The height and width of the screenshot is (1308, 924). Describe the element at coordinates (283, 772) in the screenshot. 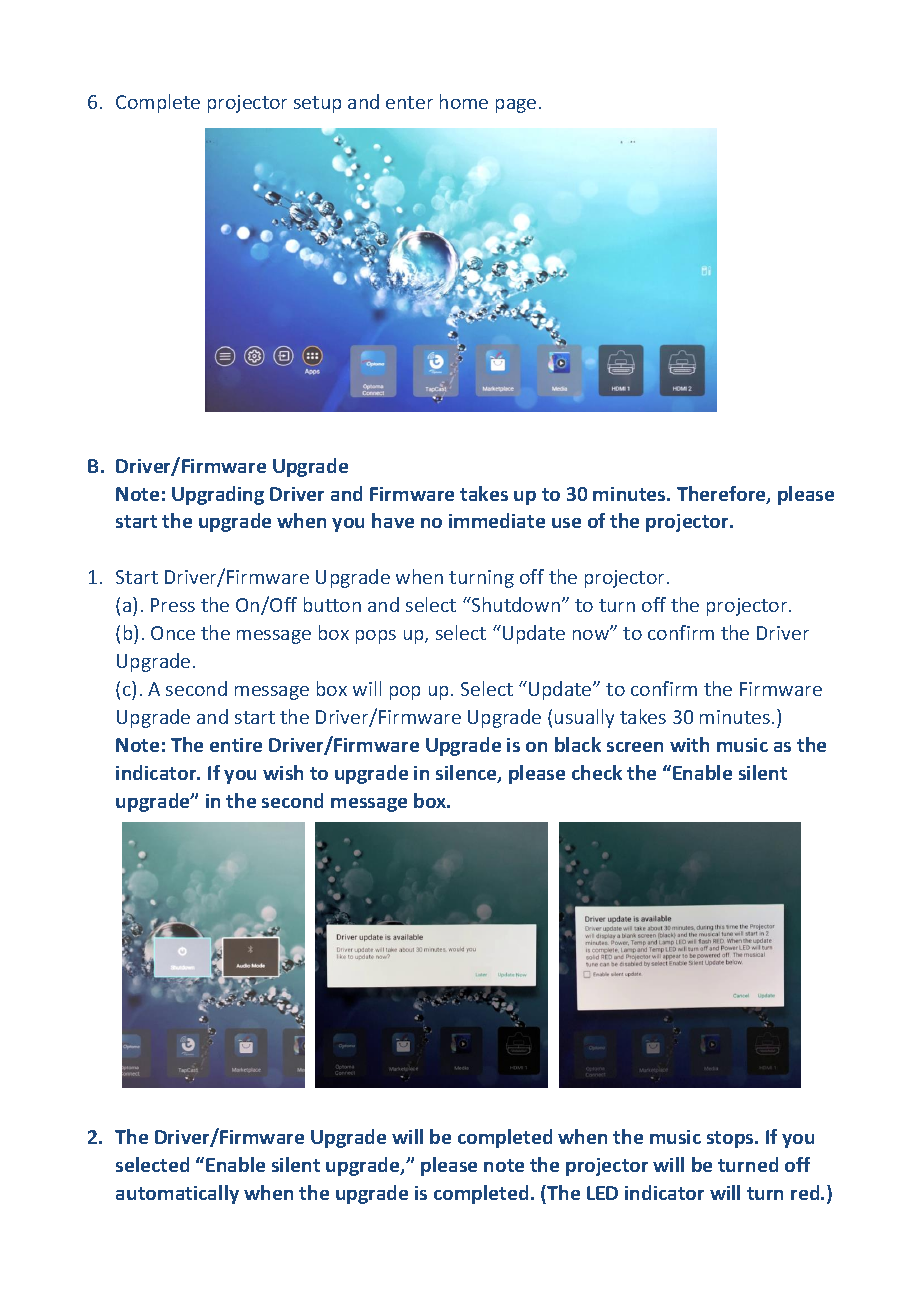

I see `wish` at that location.
